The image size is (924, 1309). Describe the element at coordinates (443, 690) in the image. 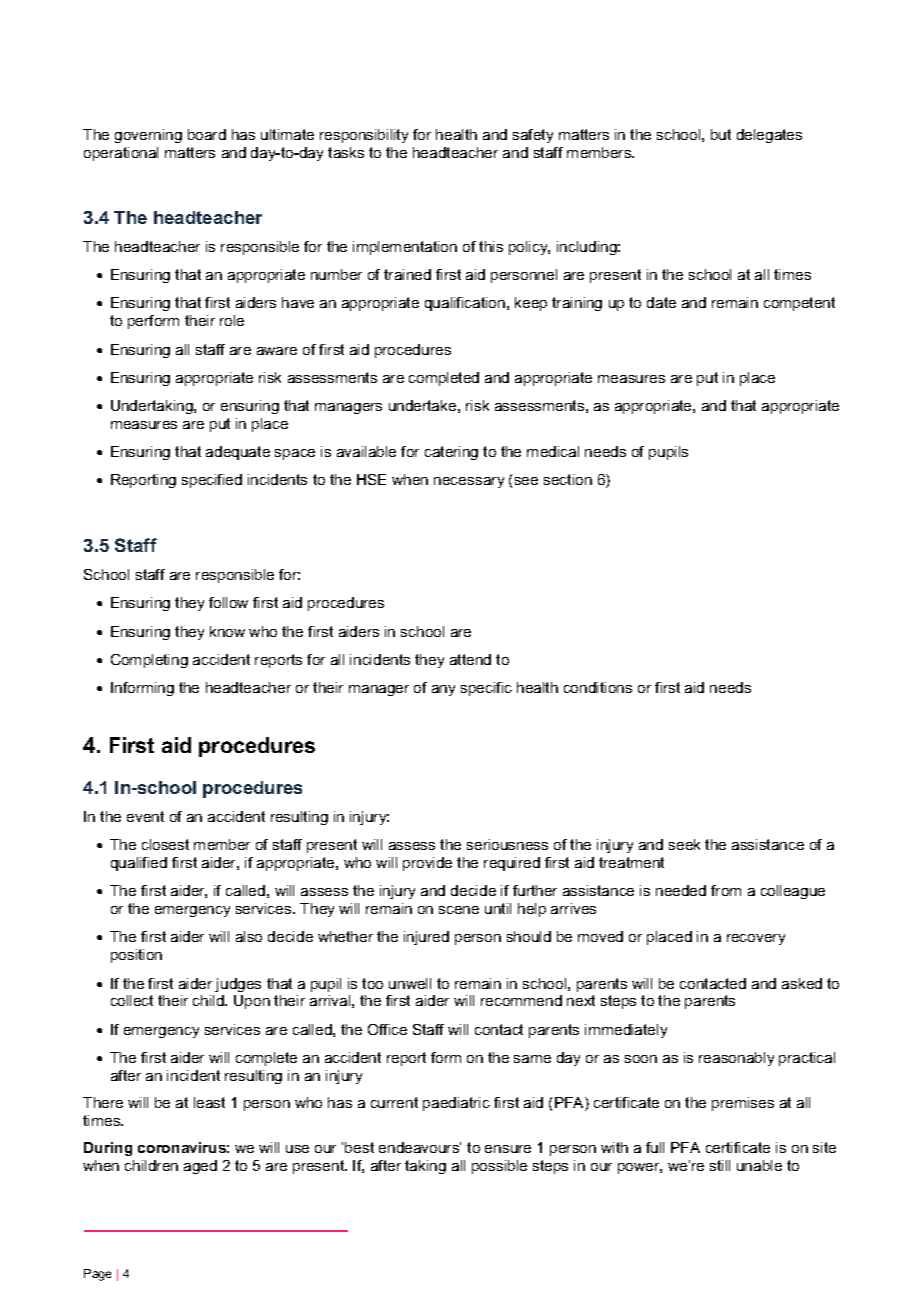

I see `any` at that location.
